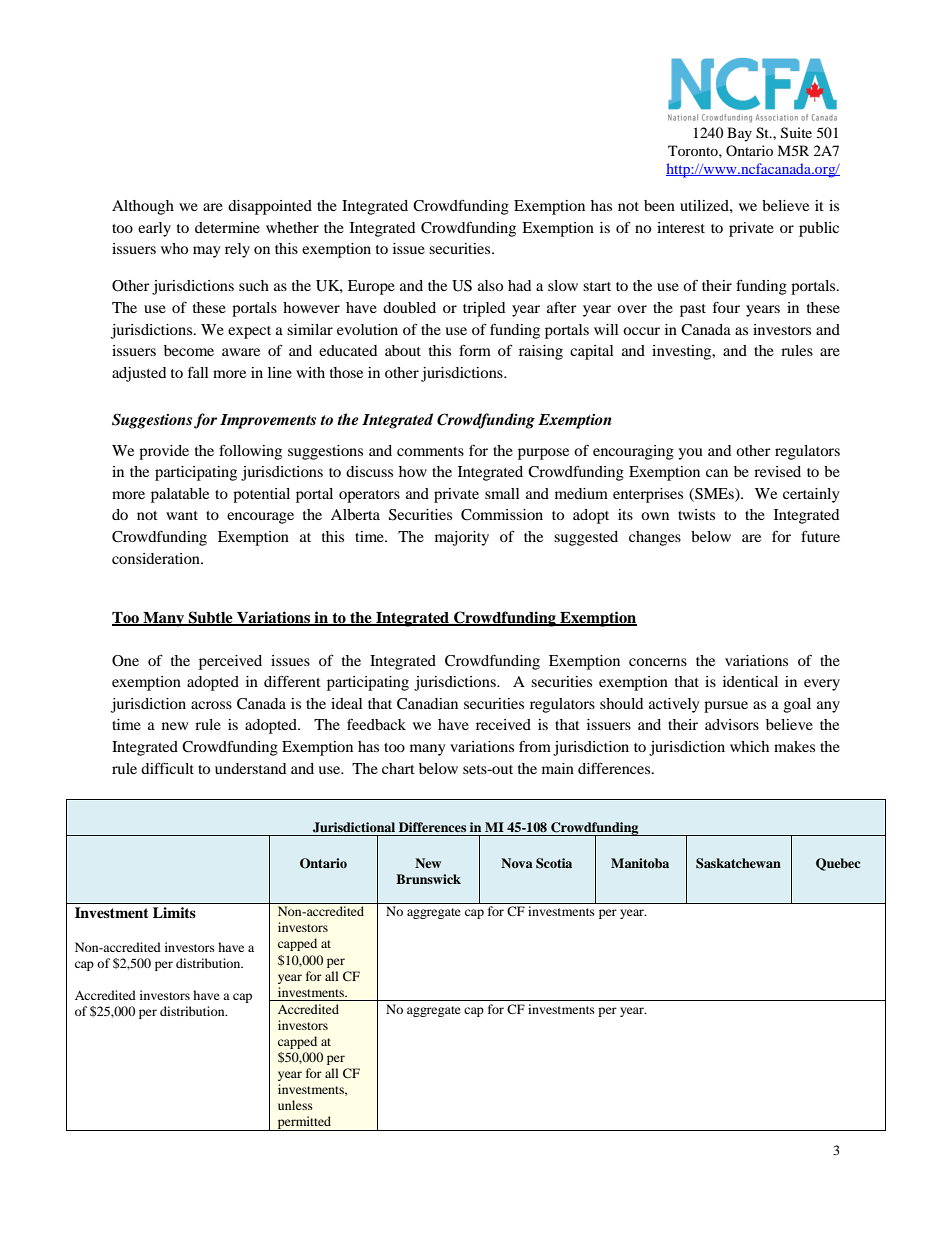 The height and width of the screenshot is (1233, 952). Describe the element at coordinates (750, 681) in the screenshot. I see `identical` at that location.
